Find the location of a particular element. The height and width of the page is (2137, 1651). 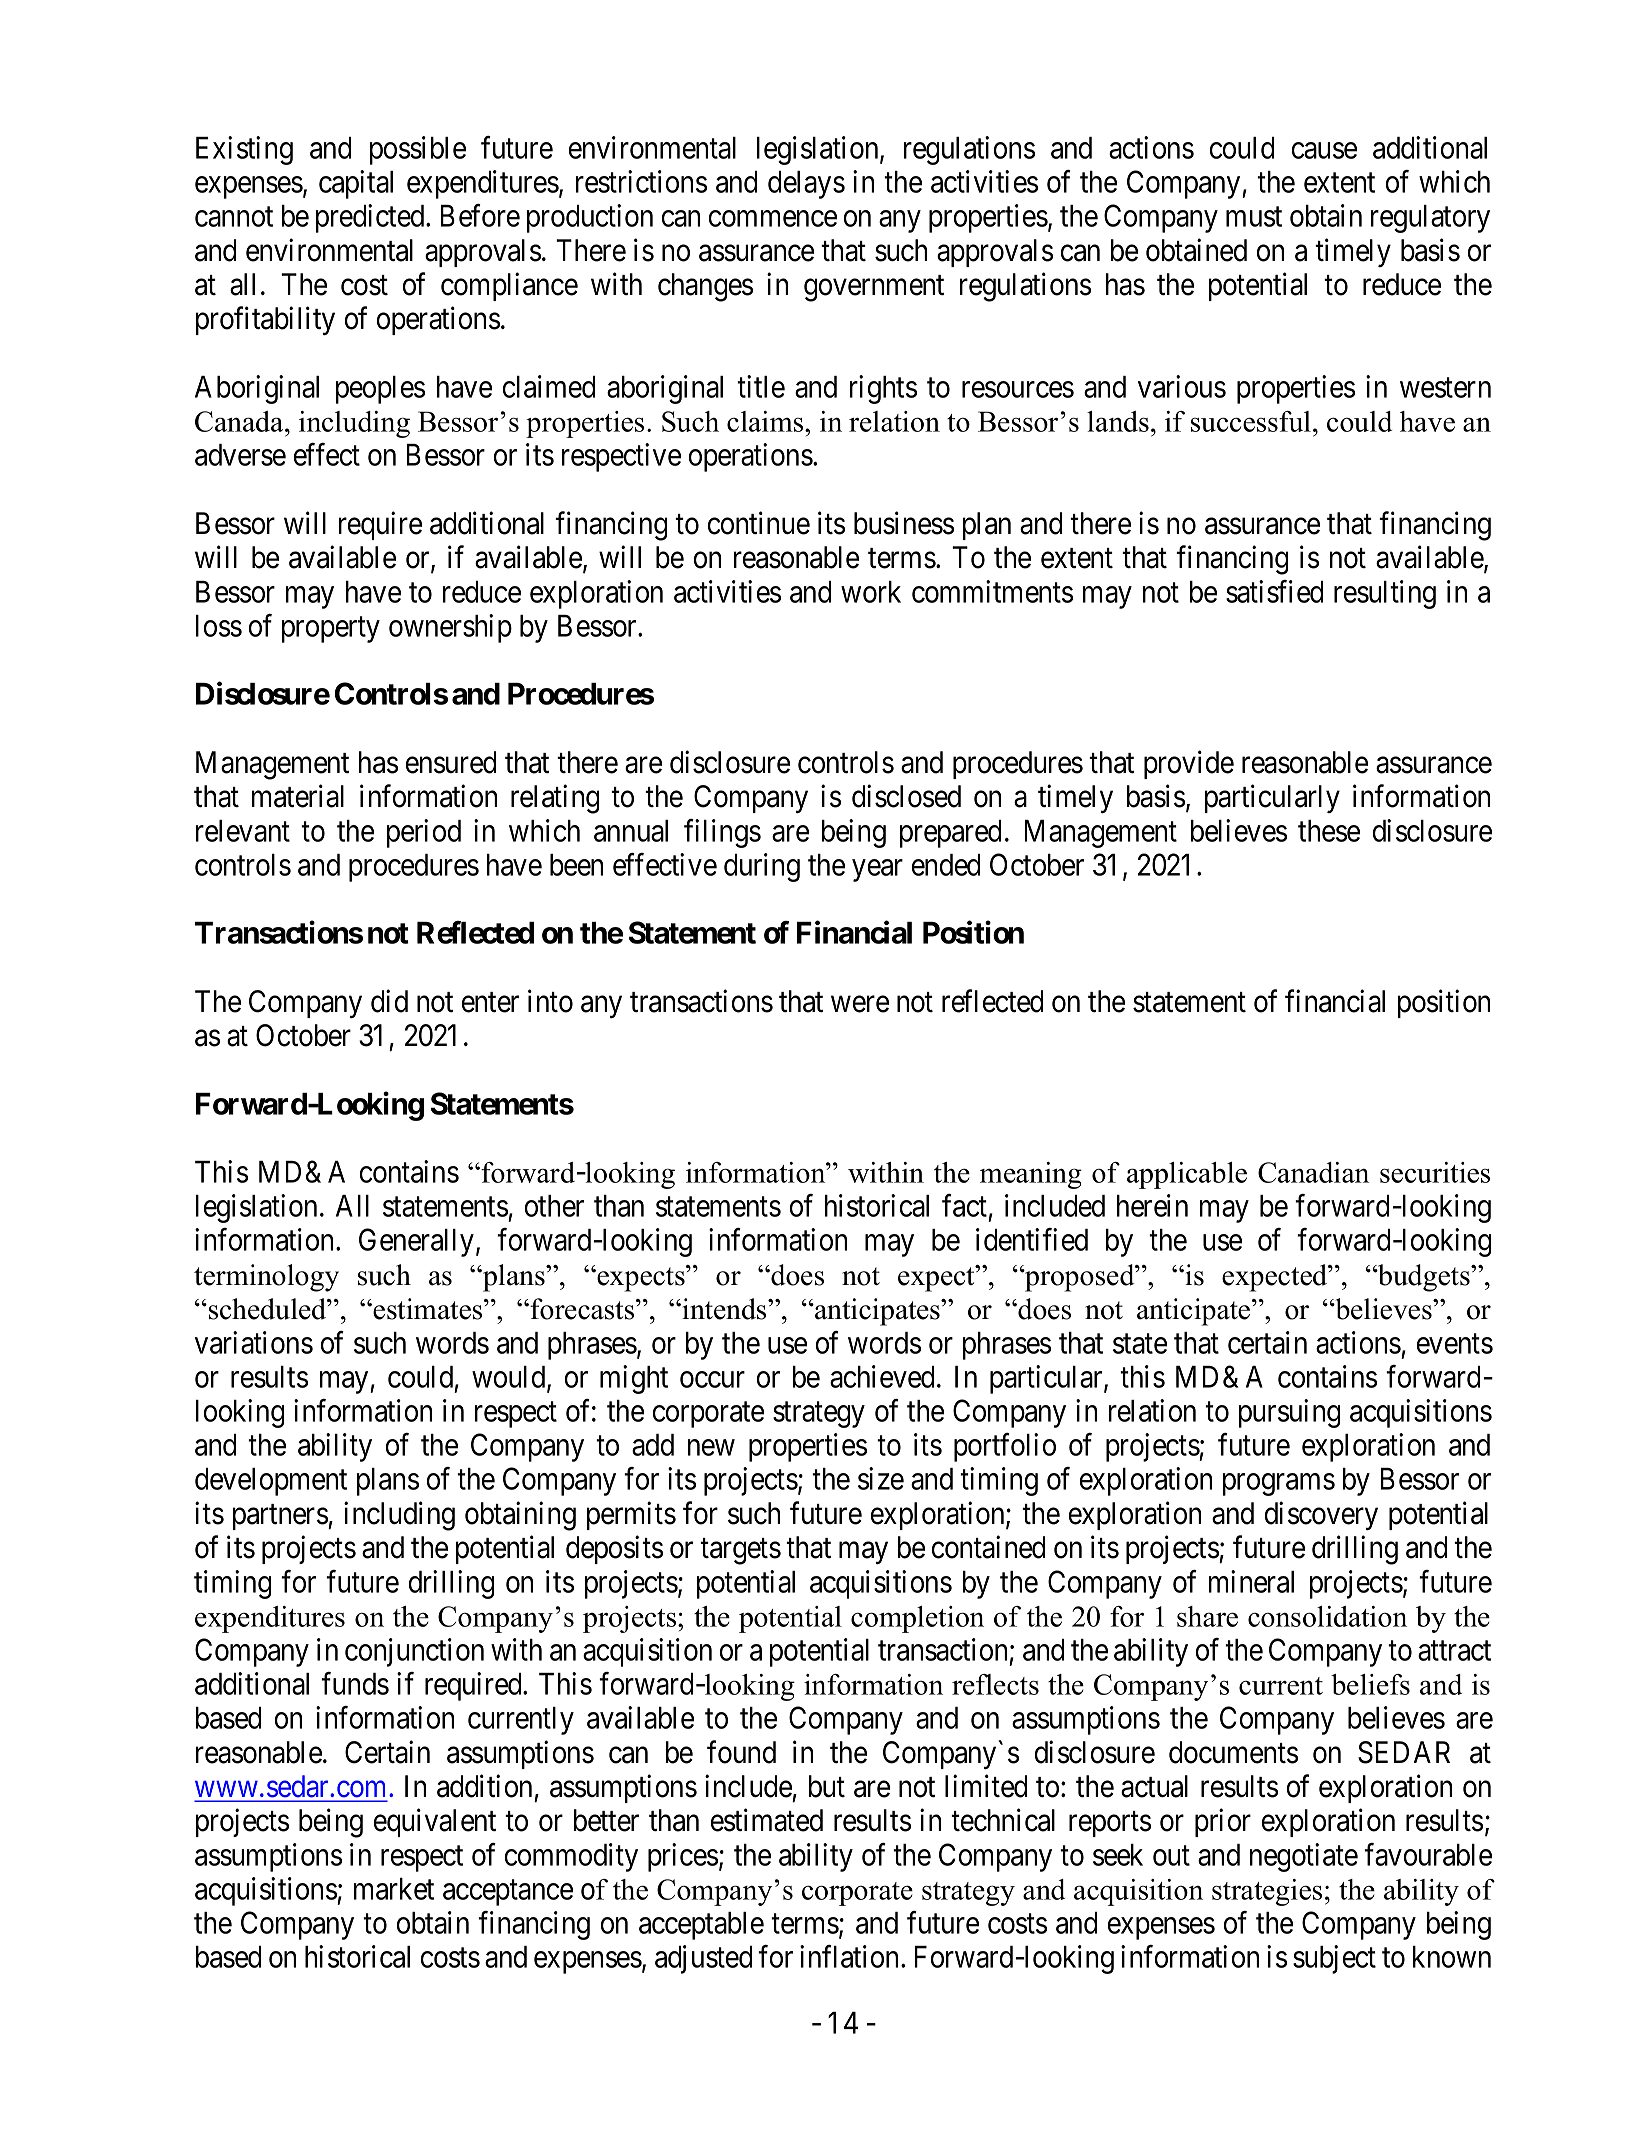

delays is located at coordinates (806, 185).
